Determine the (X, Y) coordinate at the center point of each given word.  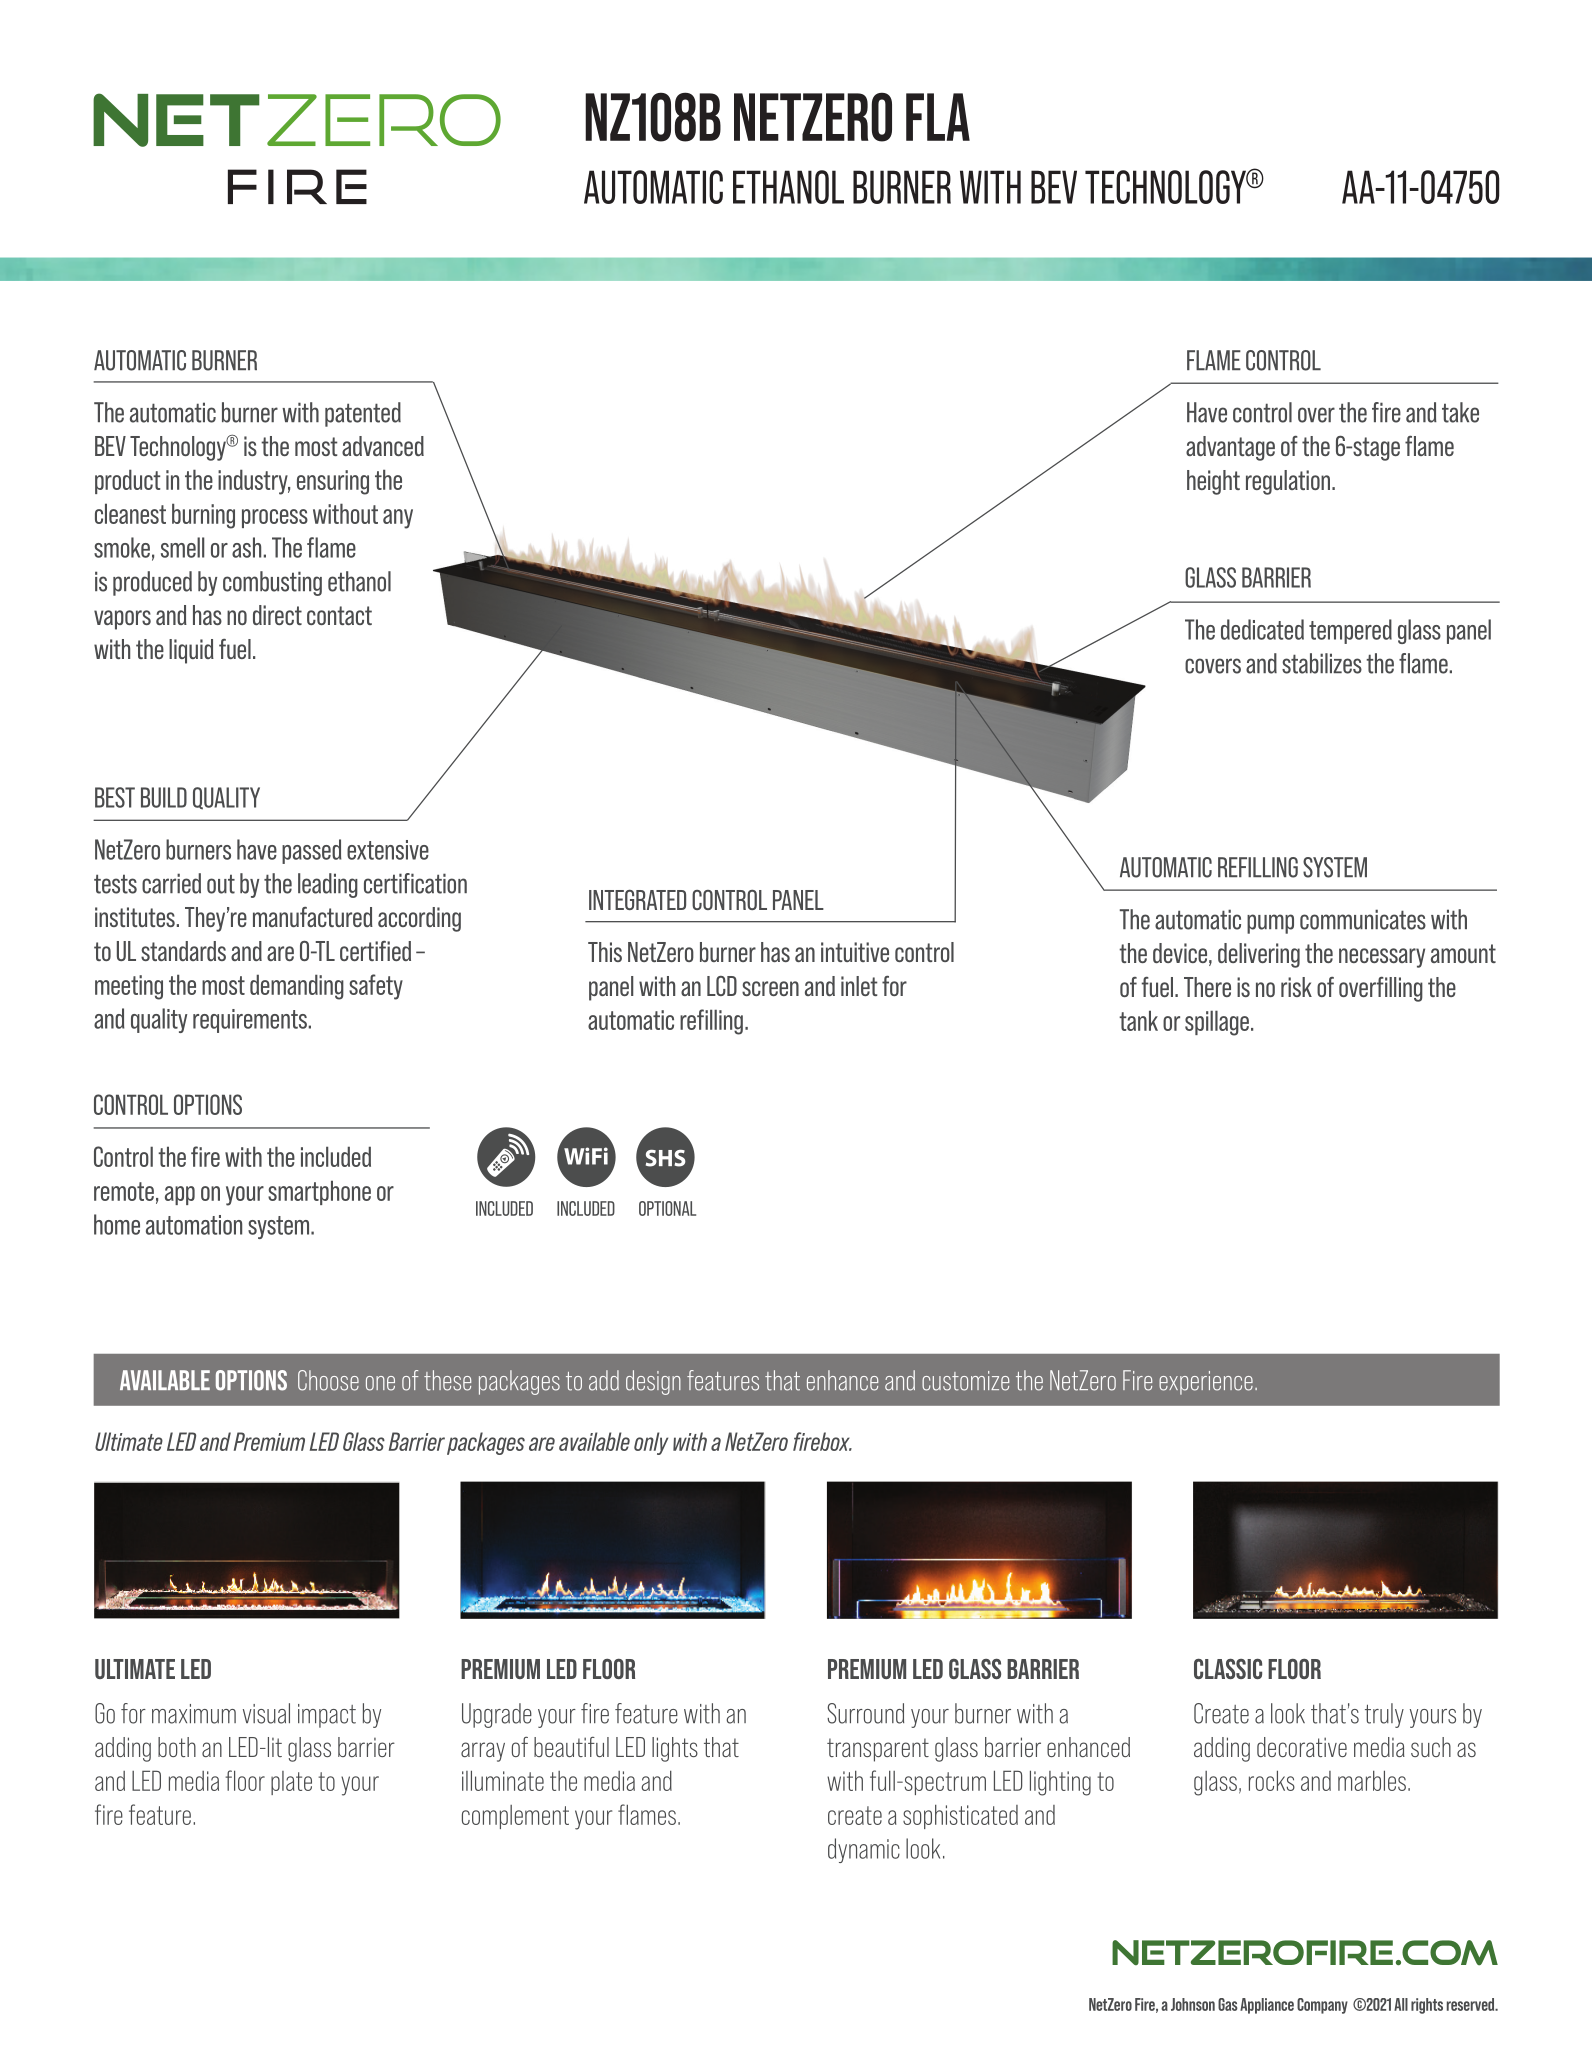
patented (363, 414)
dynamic (864, 1850)
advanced (383, 446)
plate (291, 1783)
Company (1322, 2006)
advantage (1230, 448)
